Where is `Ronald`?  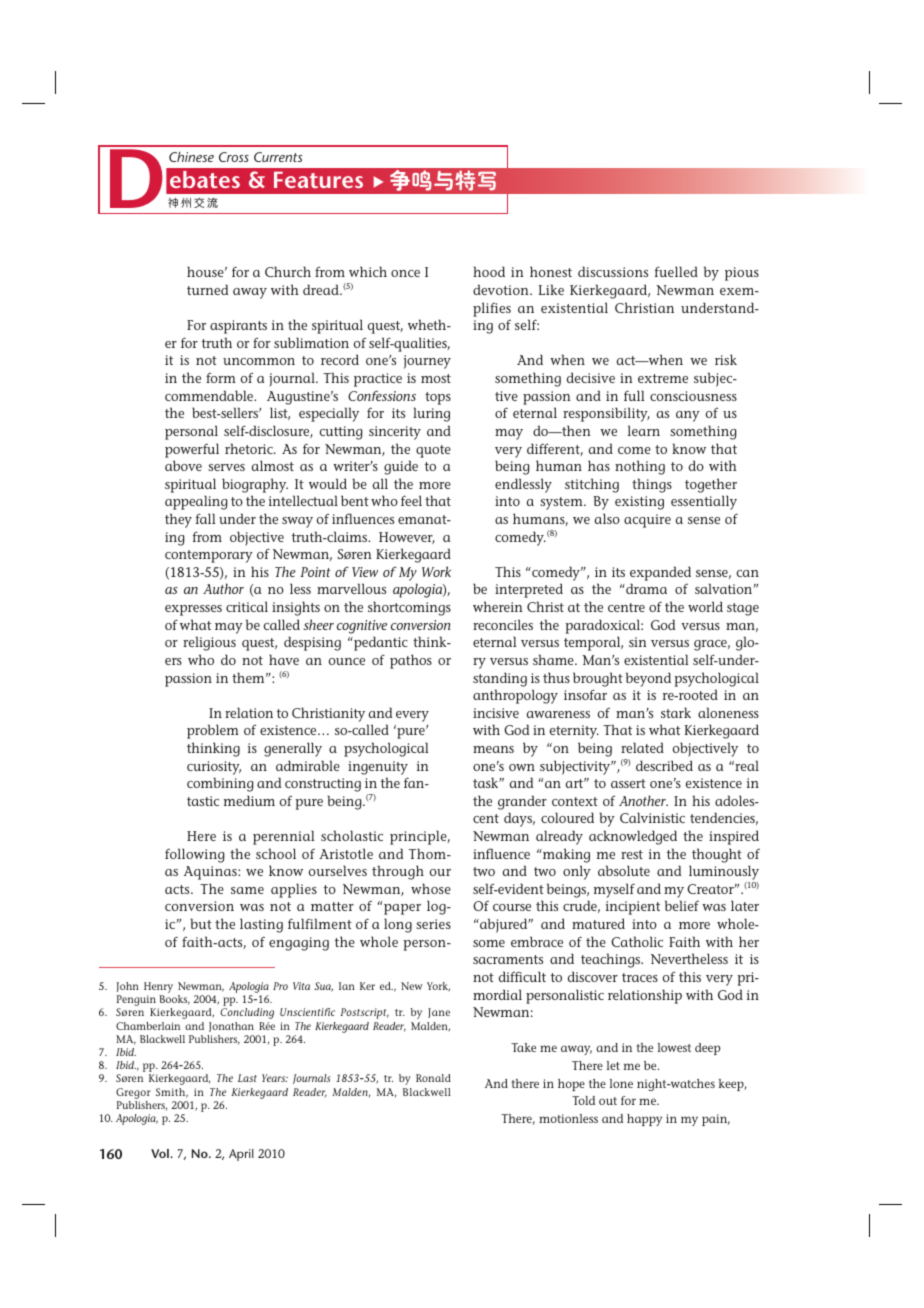
Ronald is located at coordinates (433, 1078).
